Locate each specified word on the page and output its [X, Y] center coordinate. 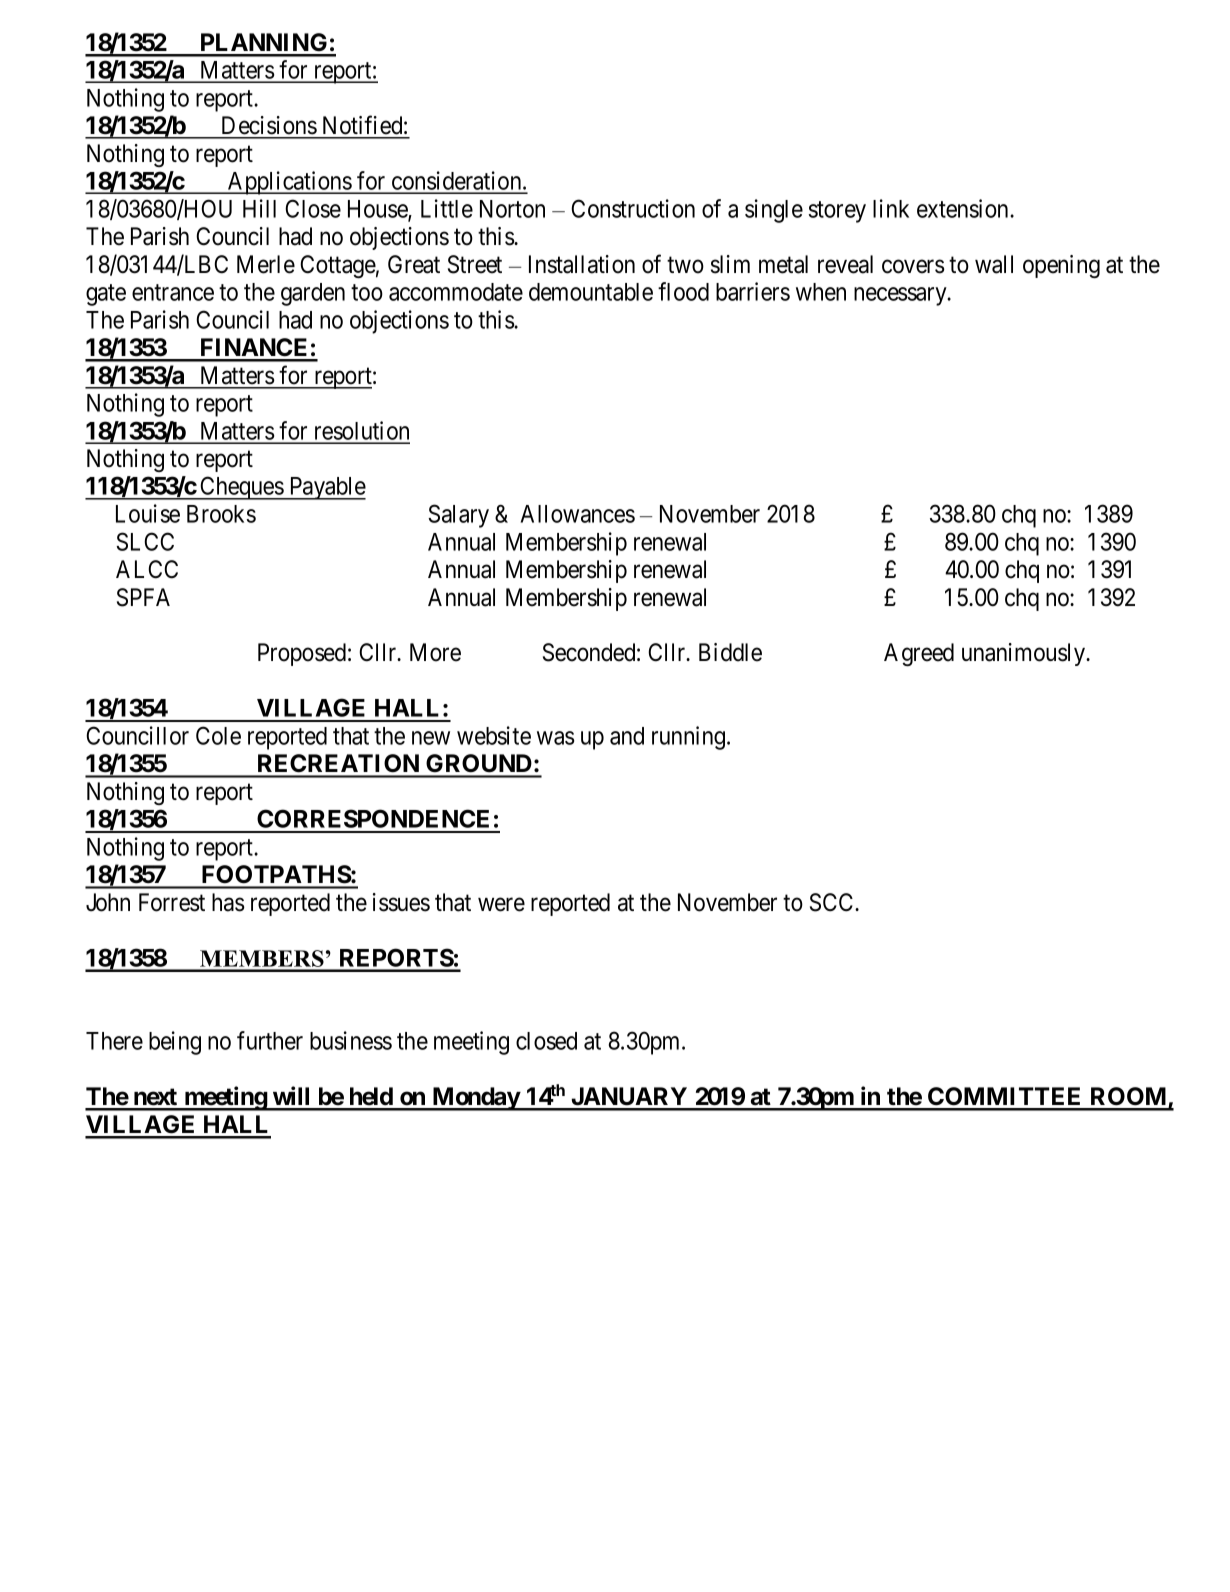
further [270, 1040]
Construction [633, 208]
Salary [458, 516]
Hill [259, 208]
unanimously [1025, 654]
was [556, 738]
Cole [218, 735]
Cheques [241, 488]
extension [964, 208]
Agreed [919, 654]
